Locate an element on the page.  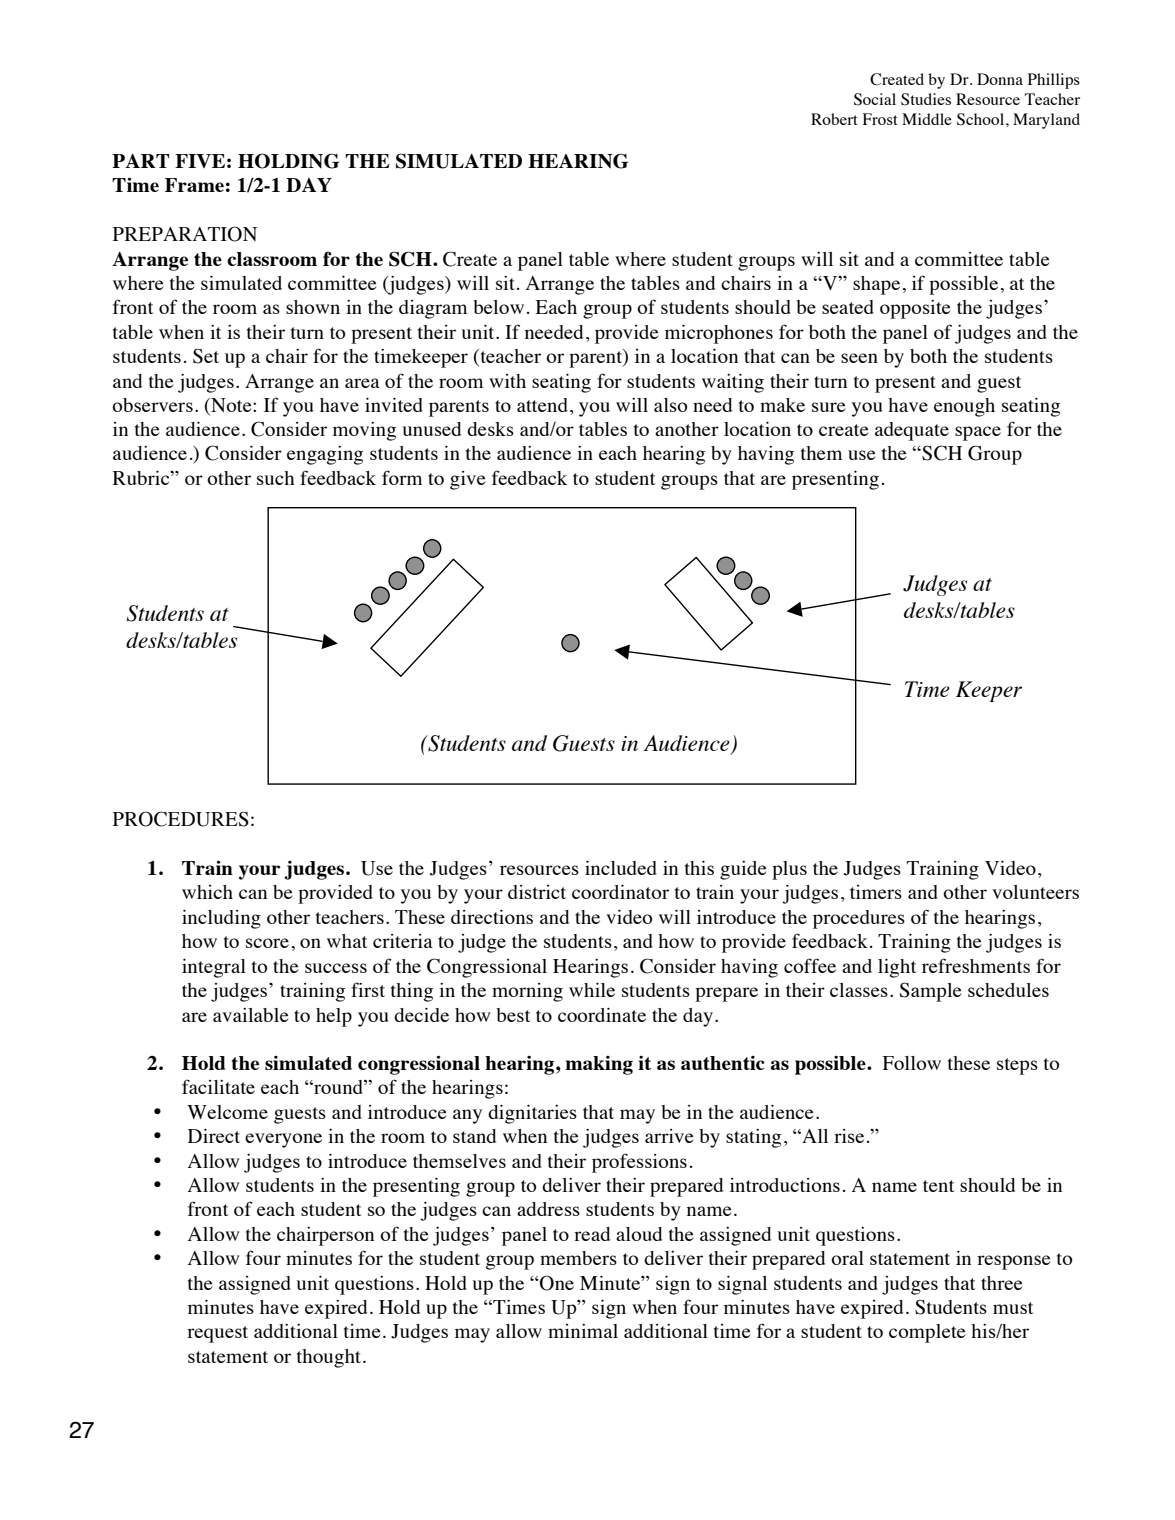
Robert is located at coordinates (834, 119).
